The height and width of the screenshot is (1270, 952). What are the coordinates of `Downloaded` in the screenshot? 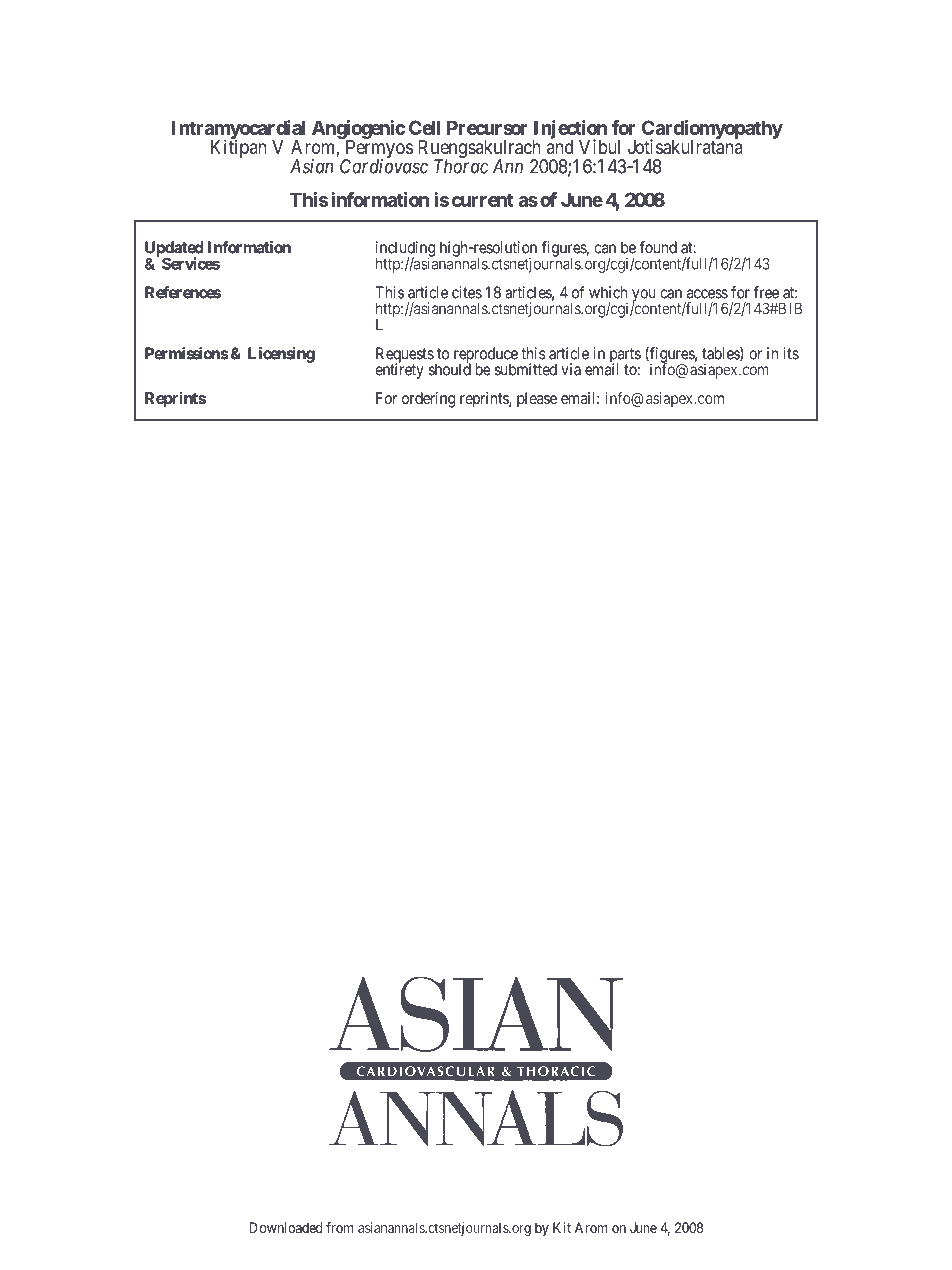 It's located at (286, 1227).
